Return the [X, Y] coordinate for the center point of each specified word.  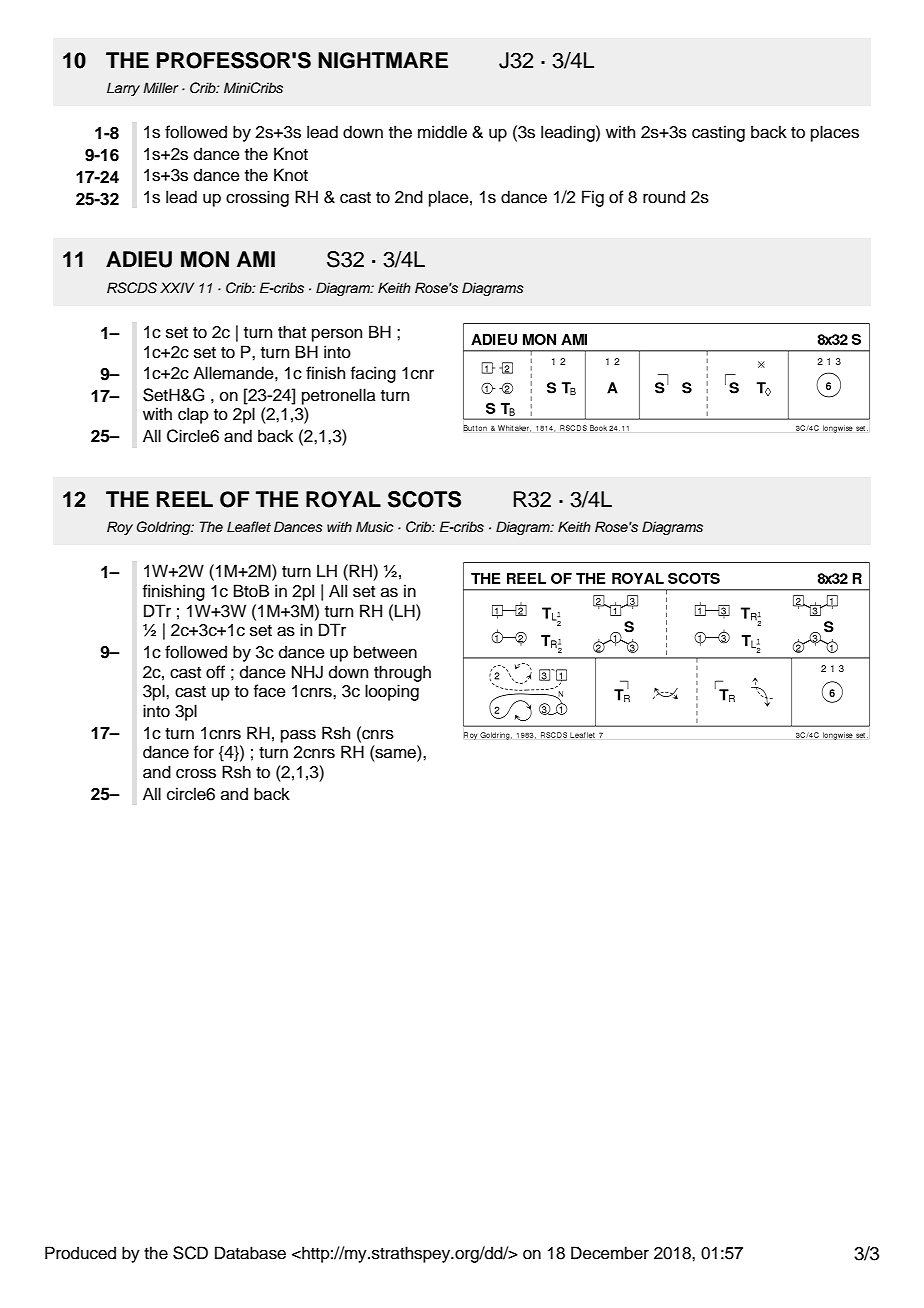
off [215, 672]
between [385, 652]
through [402, 673]
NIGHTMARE [383, 60]
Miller [161, 87]
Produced [80, 1253]
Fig [593, 198]
